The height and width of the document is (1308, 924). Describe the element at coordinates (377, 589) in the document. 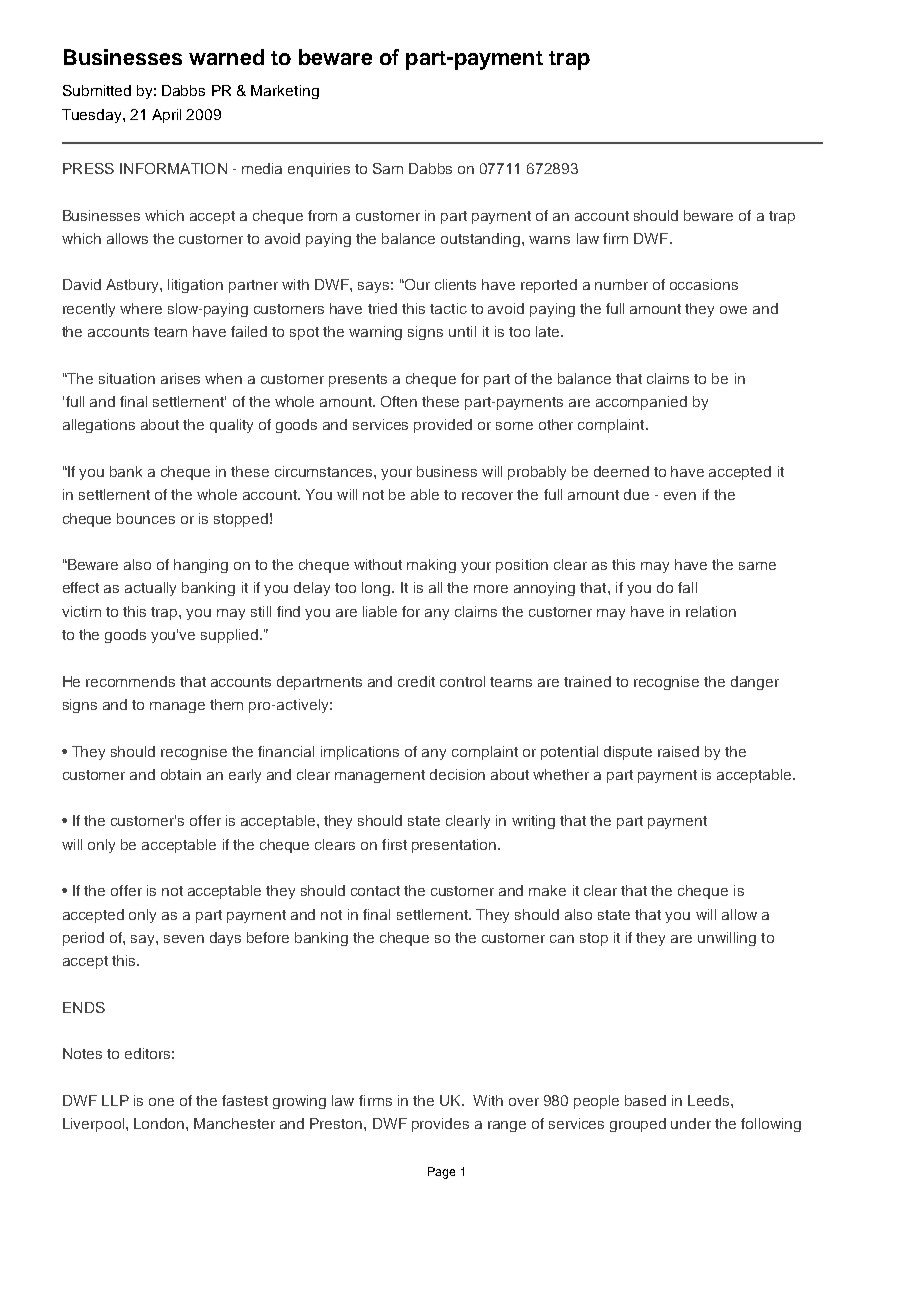

I see `long` at that location.
